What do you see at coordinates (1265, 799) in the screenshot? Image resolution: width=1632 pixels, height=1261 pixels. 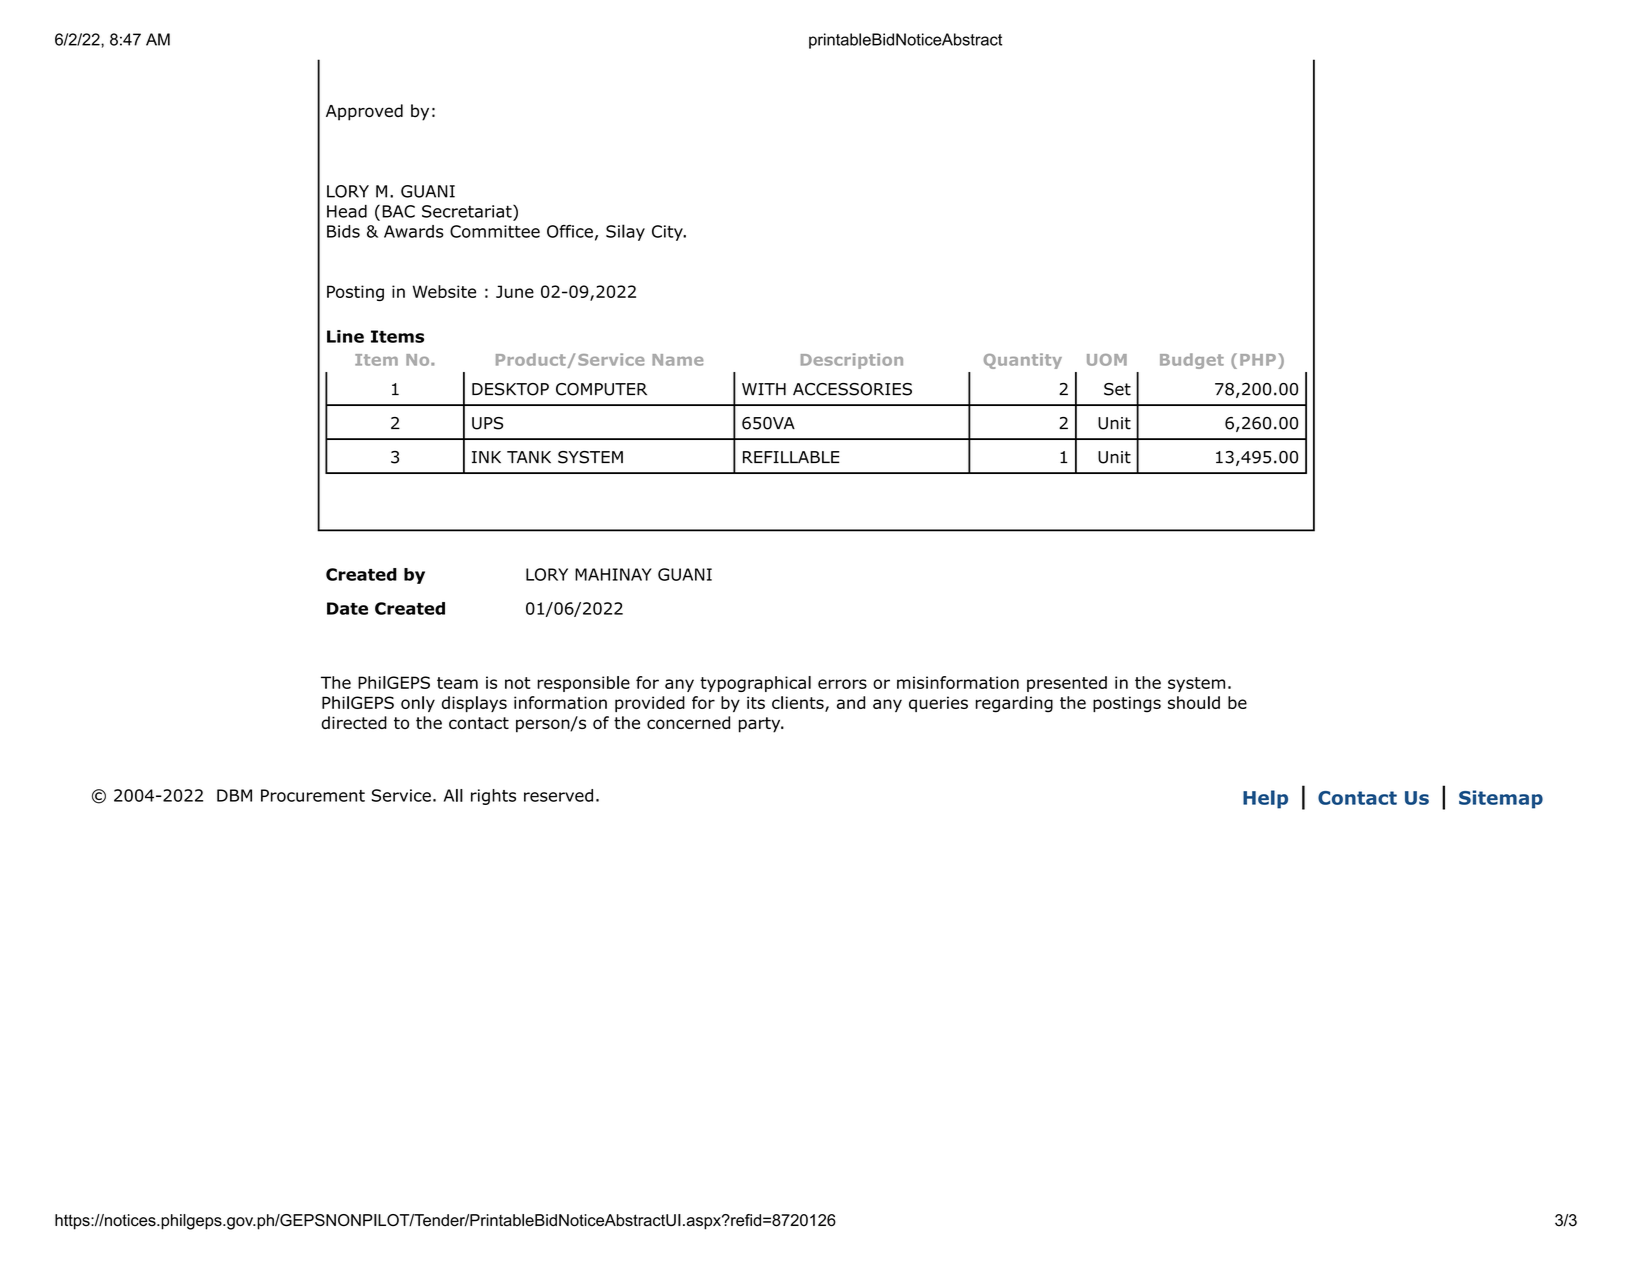 I see `Help` at bounding box center [1265, 799].
